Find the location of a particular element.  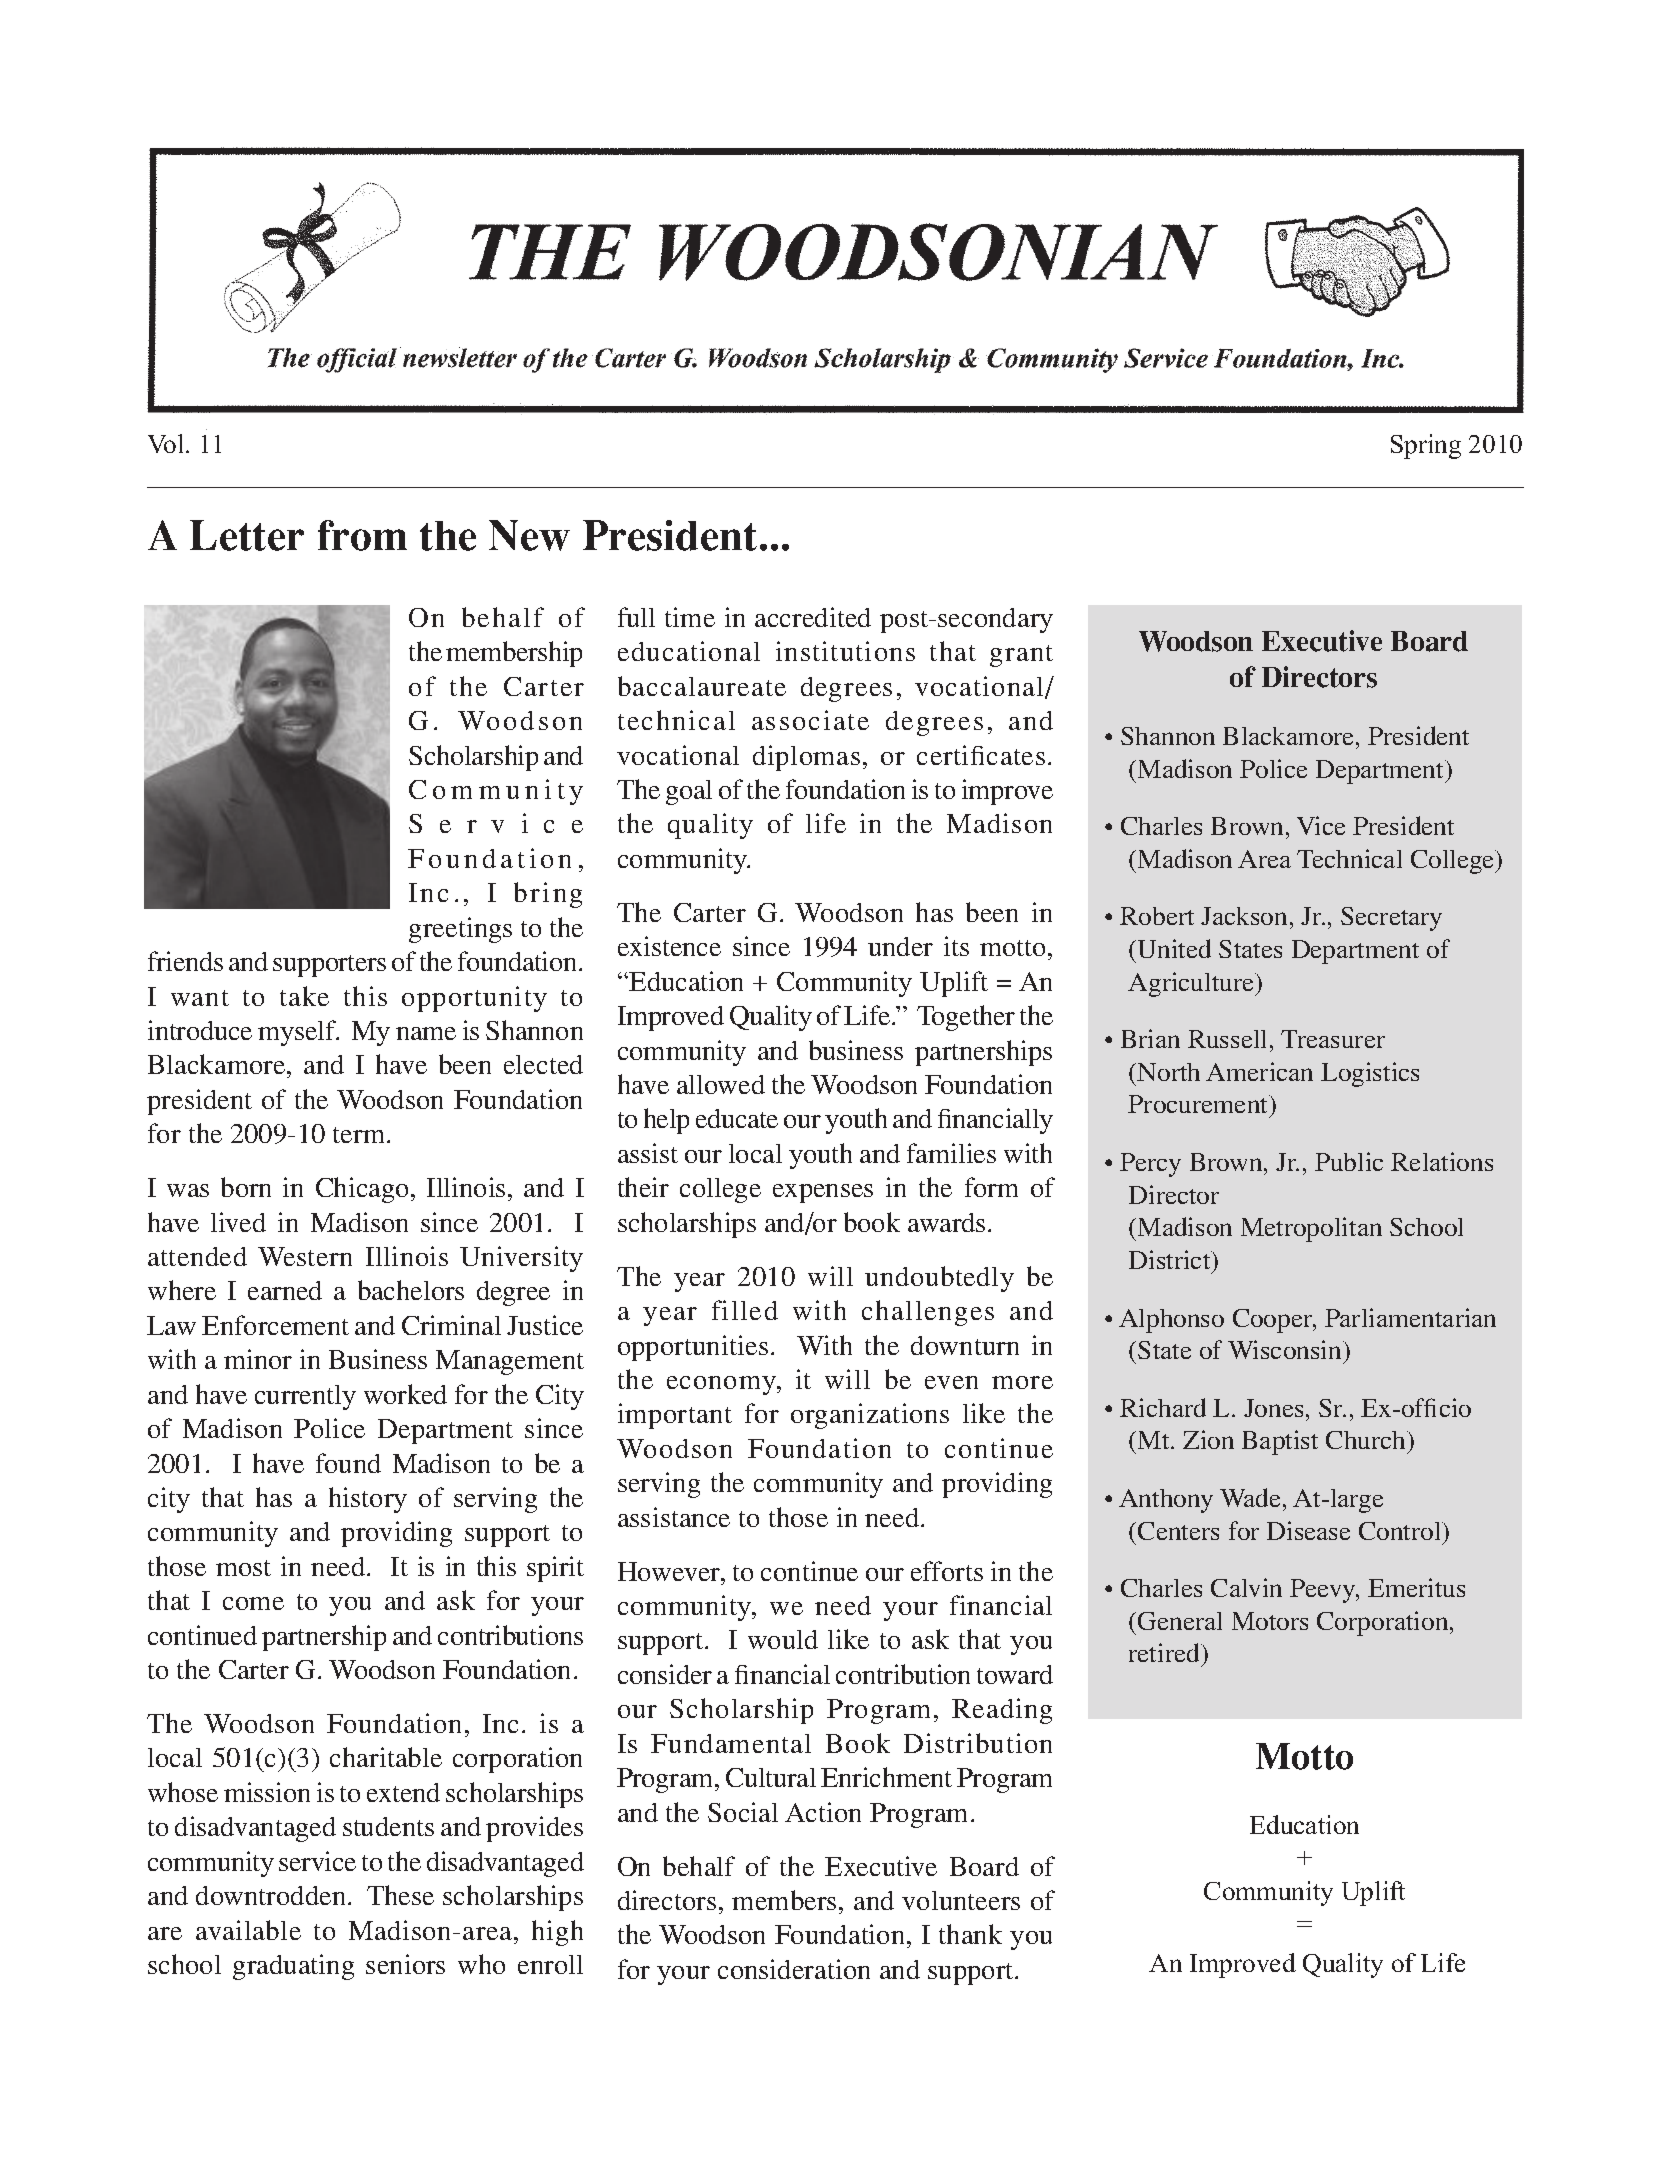

allowed is located at coordinates (721, 1084).
